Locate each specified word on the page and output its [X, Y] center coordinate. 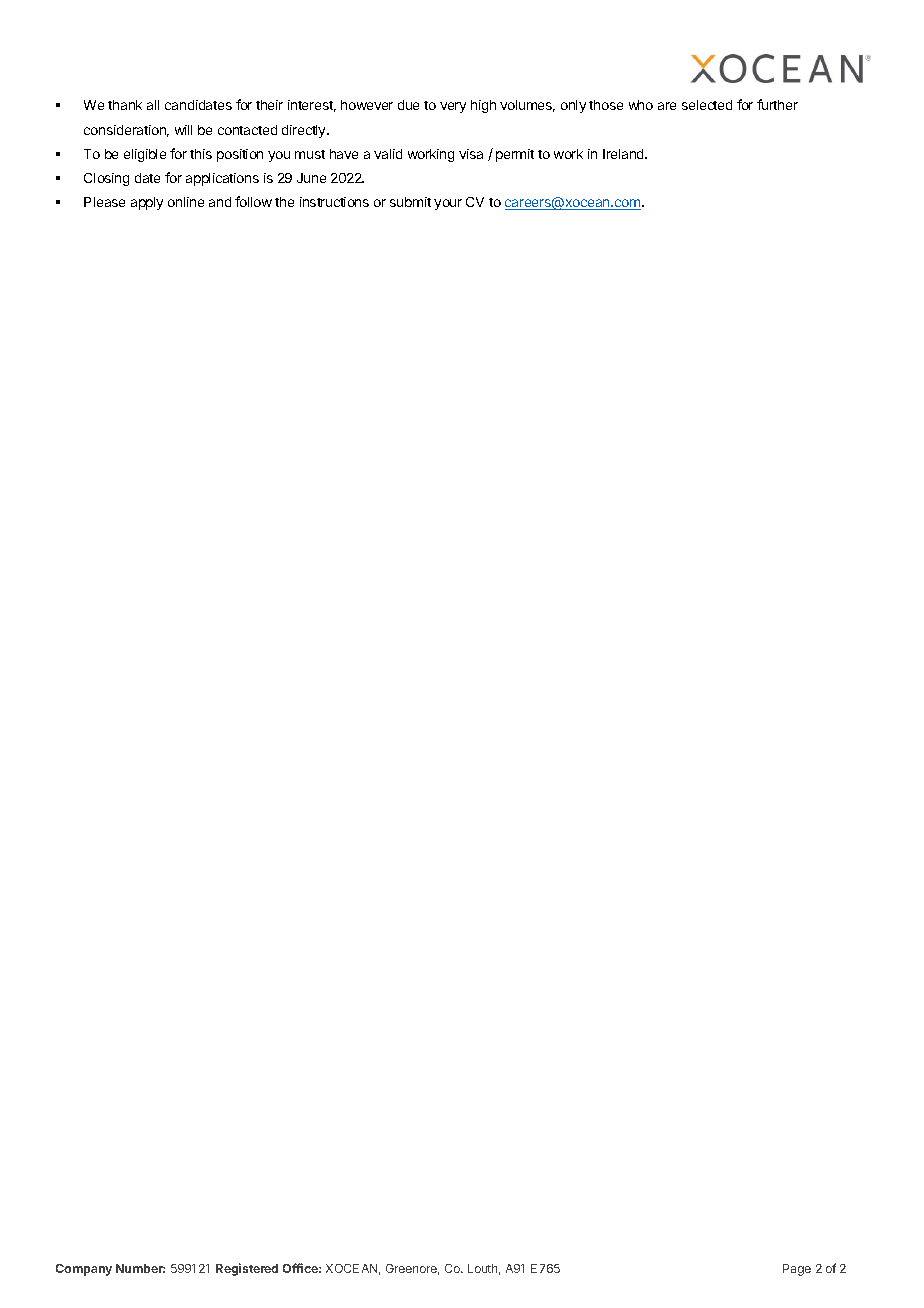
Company [84, 1270]
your [448, 204]
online [186, 202]
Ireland [624, 154]
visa [471, 154]
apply [147, 203]
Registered [247, 1269]
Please [104, 202]
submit [410, 202]
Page [797, 1270]
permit [515, 155]
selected [707, 105]
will [183, 130]
